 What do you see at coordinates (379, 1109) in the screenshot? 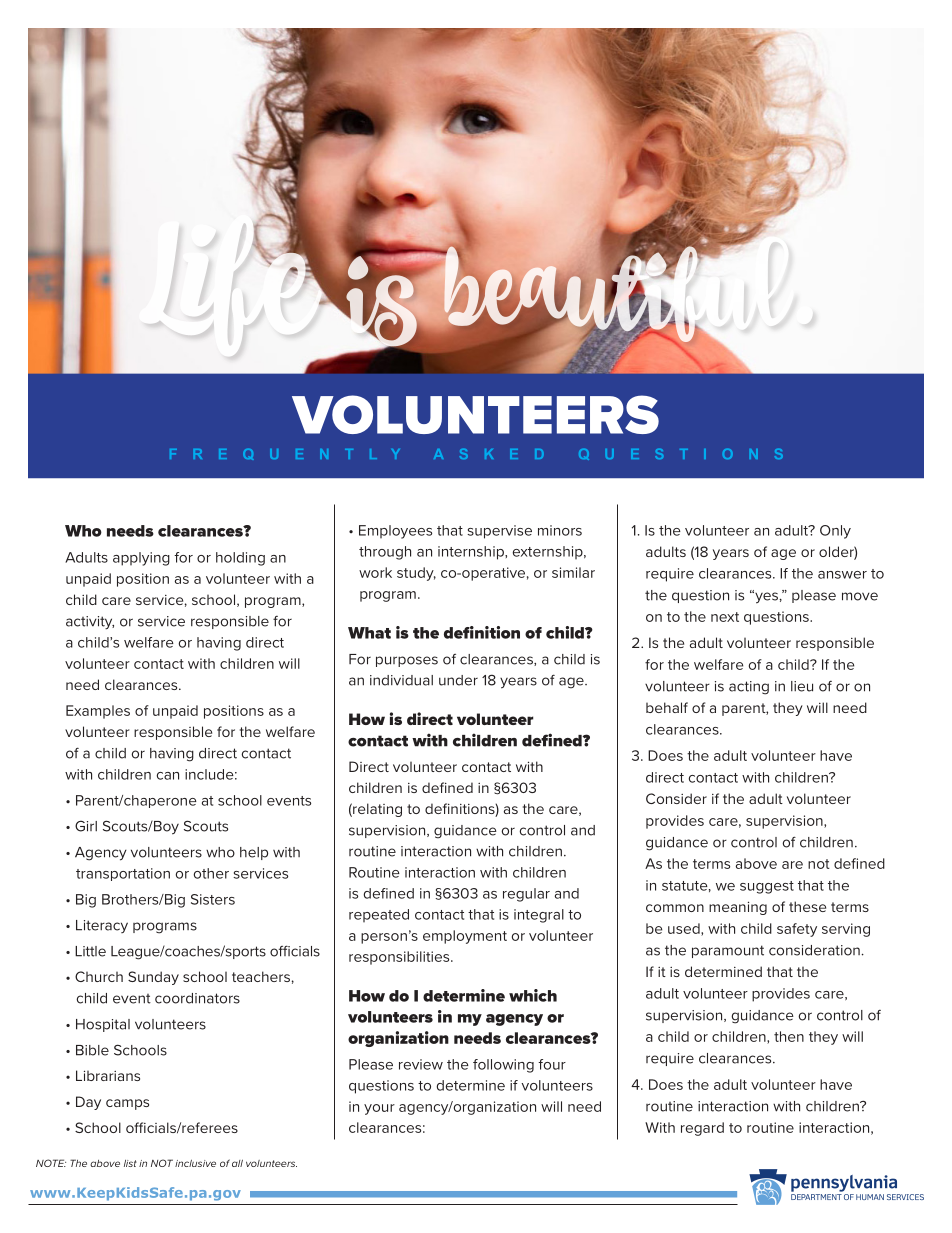
I see `your` at bounding box center [379, 1109].
